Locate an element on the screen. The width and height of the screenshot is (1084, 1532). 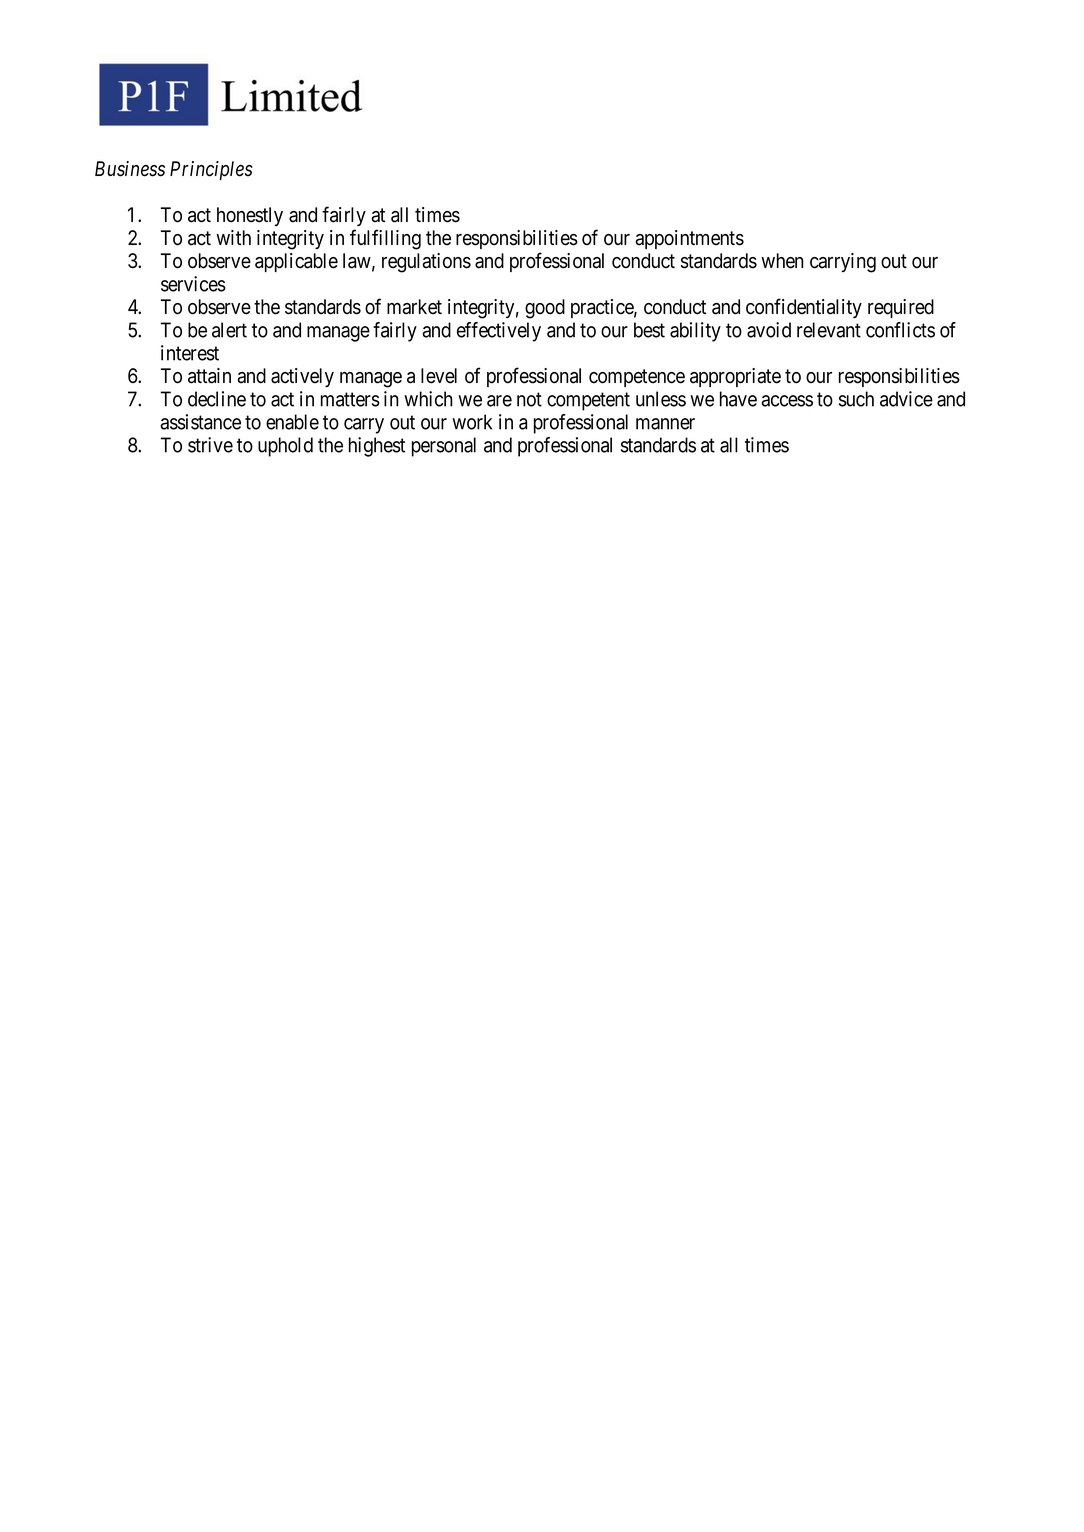
manner is located at coordinates (665, 424).
